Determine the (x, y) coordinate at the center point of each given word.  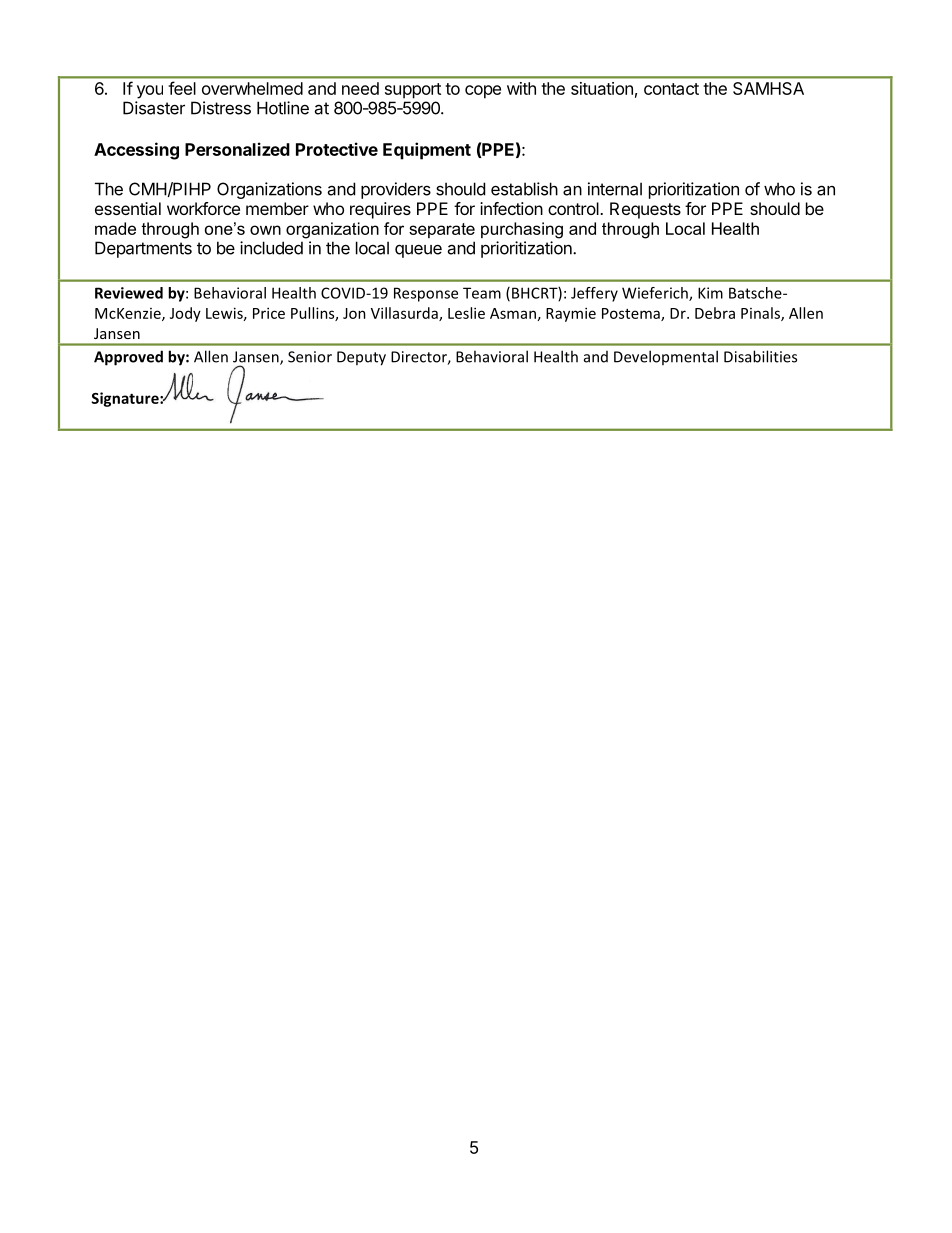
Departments (143, 249)
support (413, 91)
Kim (710, 293)
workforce (203, 208)
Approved (128, 358)
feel (182, 88)
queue (418, 251)
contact (671, 89)
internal (615, 189)
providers (396, 190)
